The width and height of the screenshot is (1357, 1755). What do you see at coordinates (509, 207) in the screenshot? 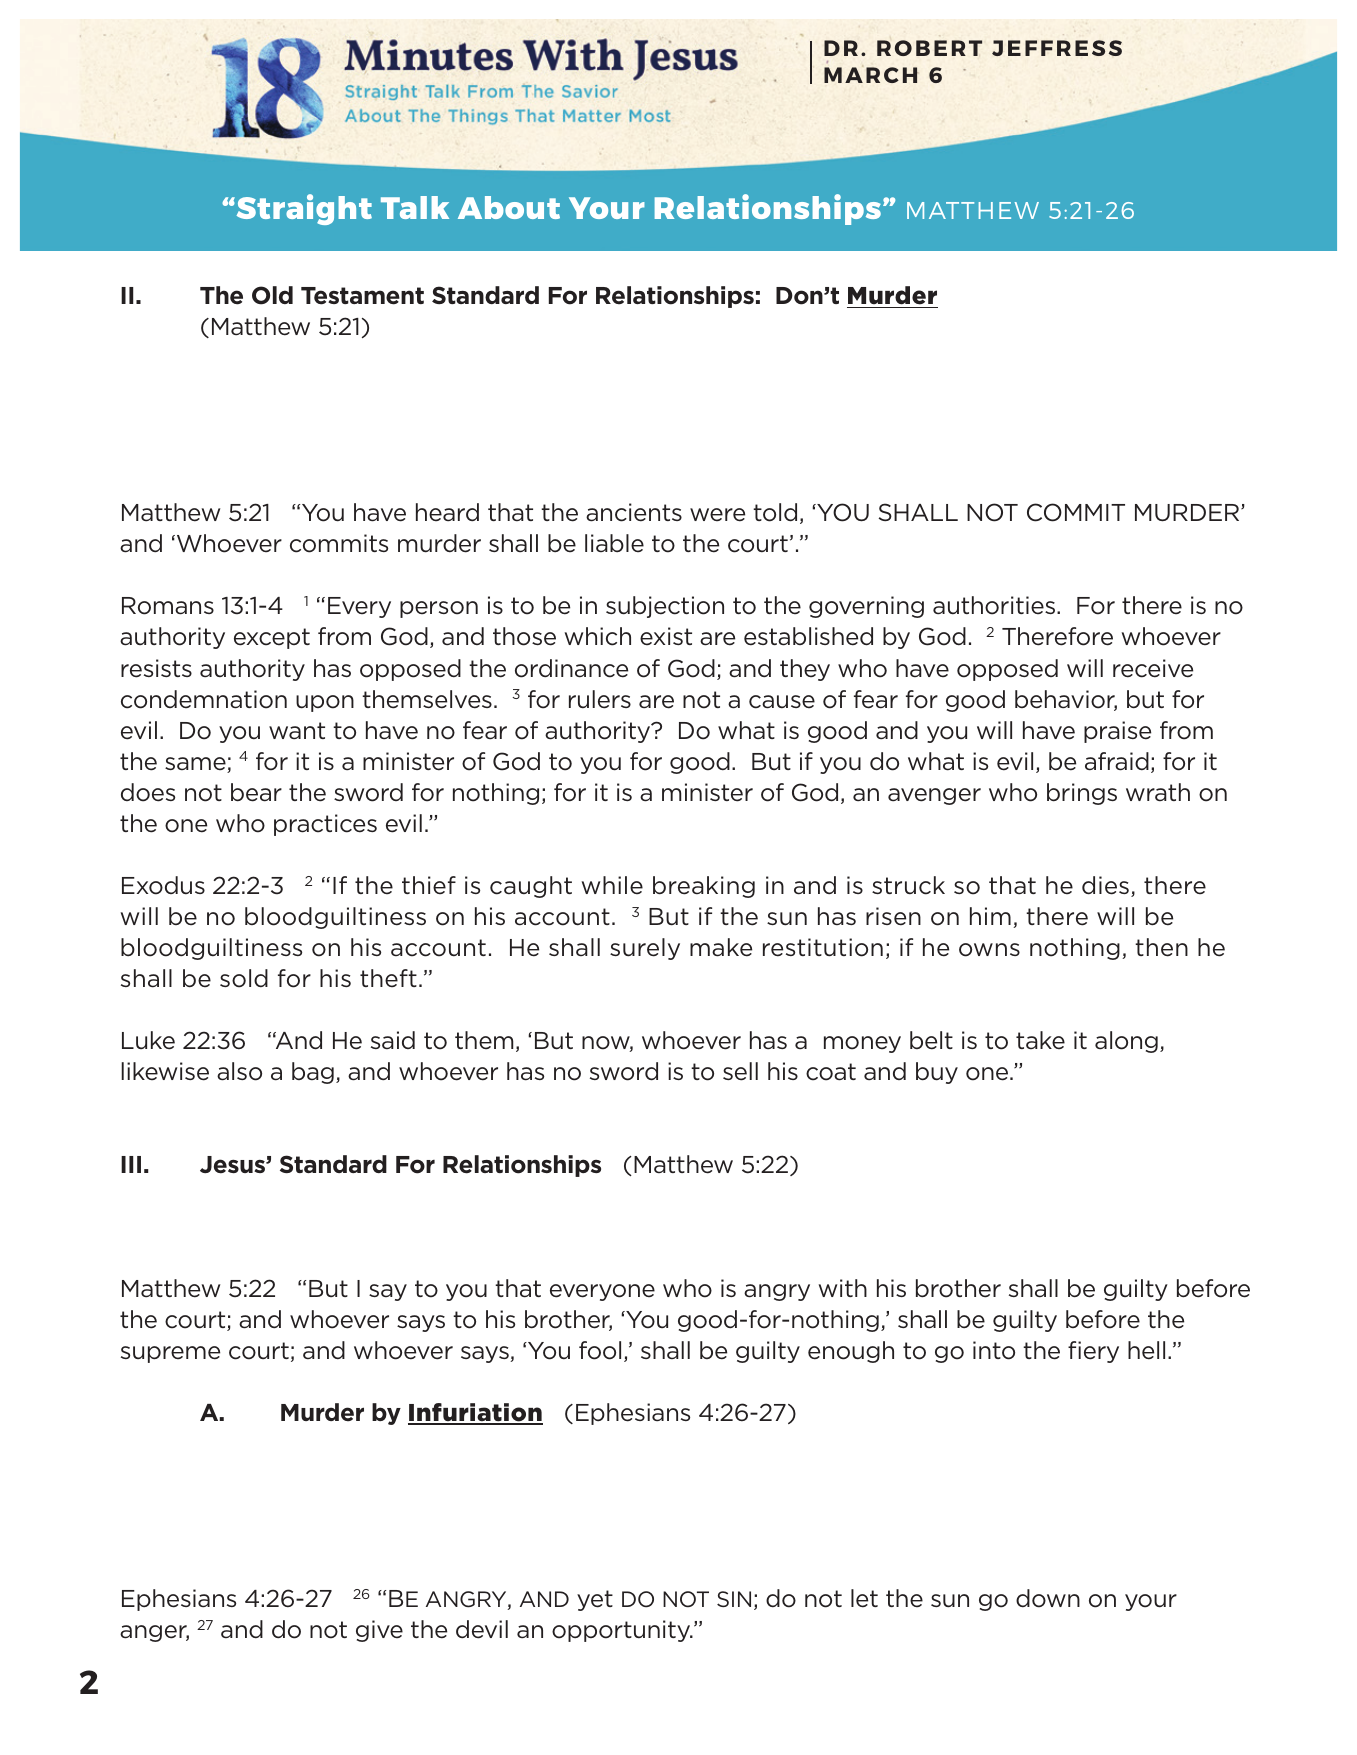
I see `About` at bounding box center [509, 207].
